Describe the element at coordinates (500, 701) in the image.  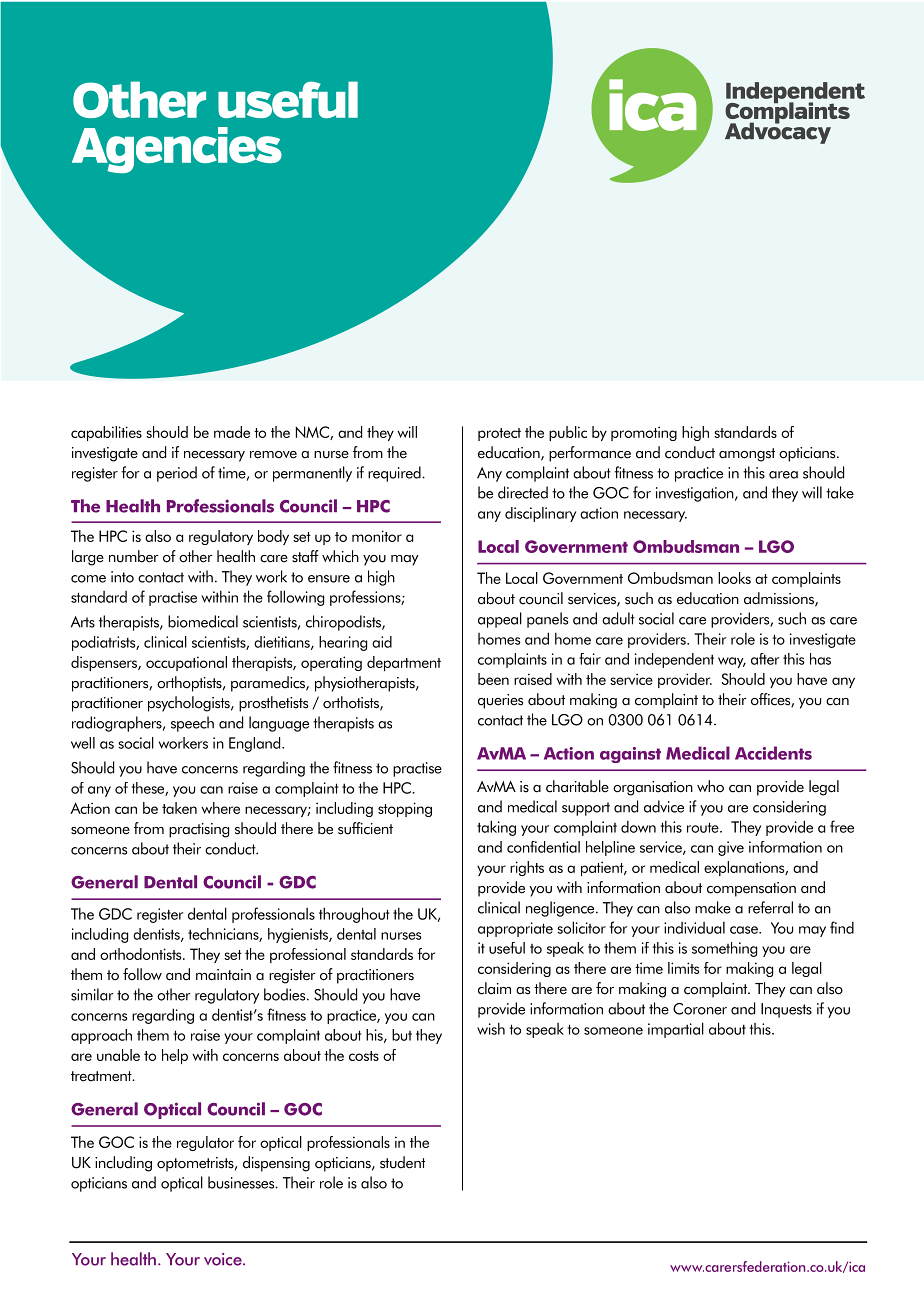
I see `queries` at that location.
